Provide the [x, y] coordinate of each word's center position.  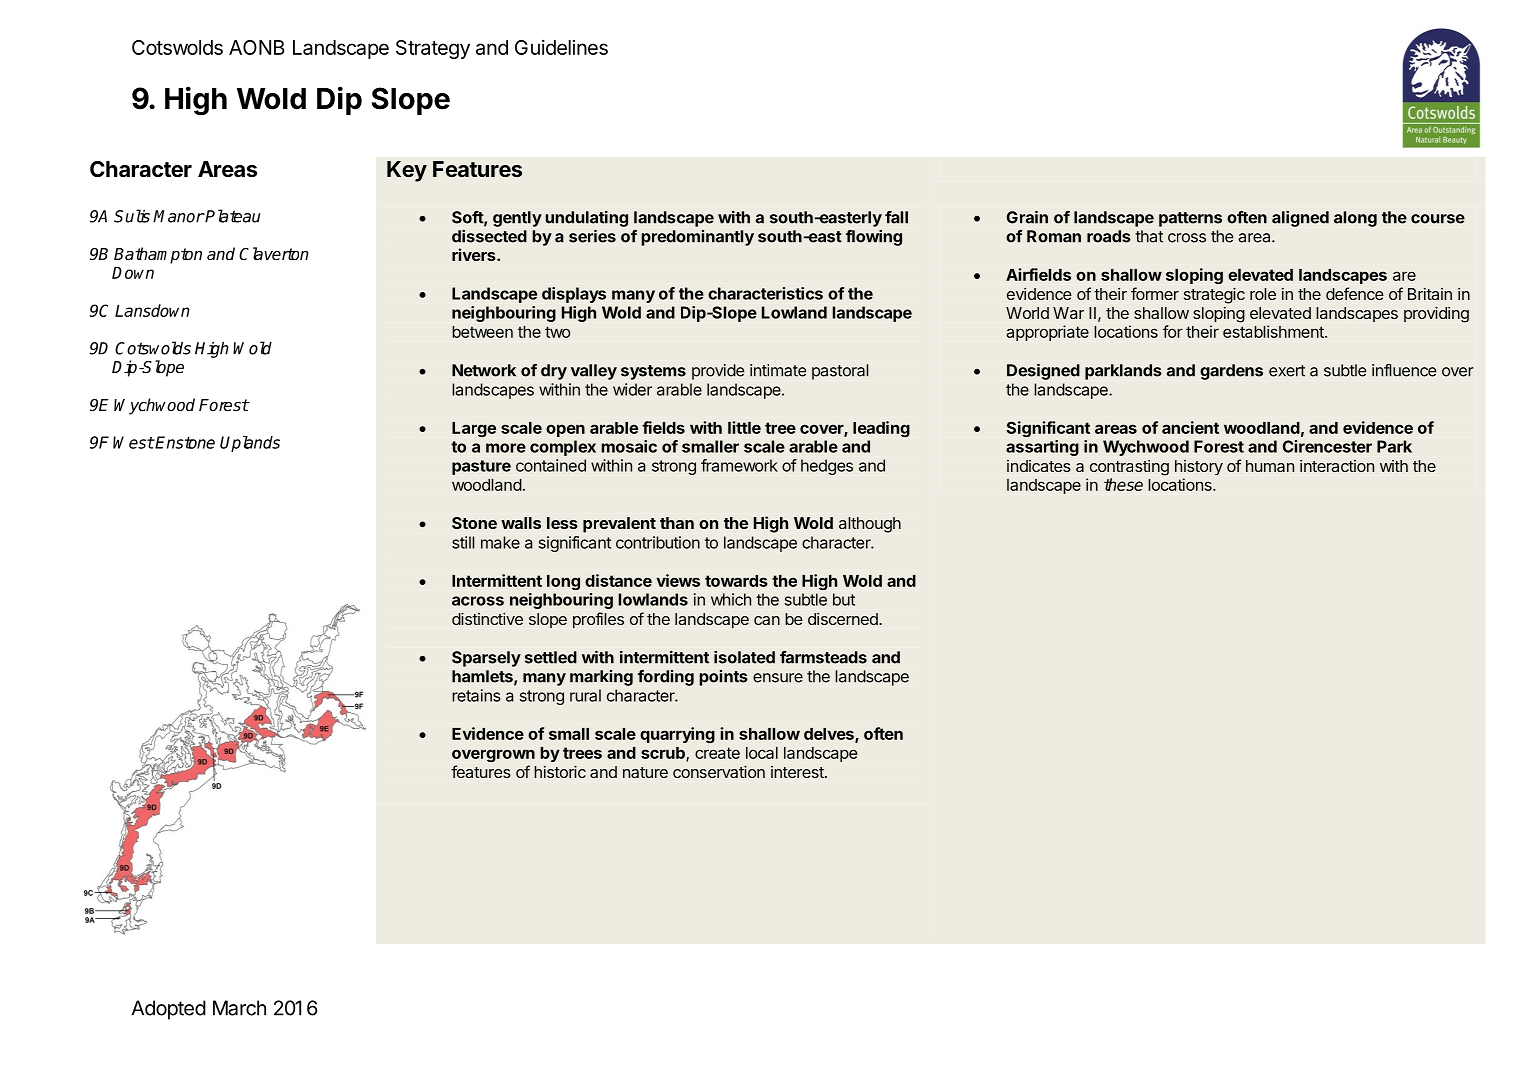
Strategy [433, 49]
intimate [778, 370]
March [239, 1008]
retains [476, 695]
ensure [778, 678]
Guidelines [561, 47]
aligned [1300, 218]
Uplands [250, 444]
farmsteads [823, 657]
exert [1287, 371]
